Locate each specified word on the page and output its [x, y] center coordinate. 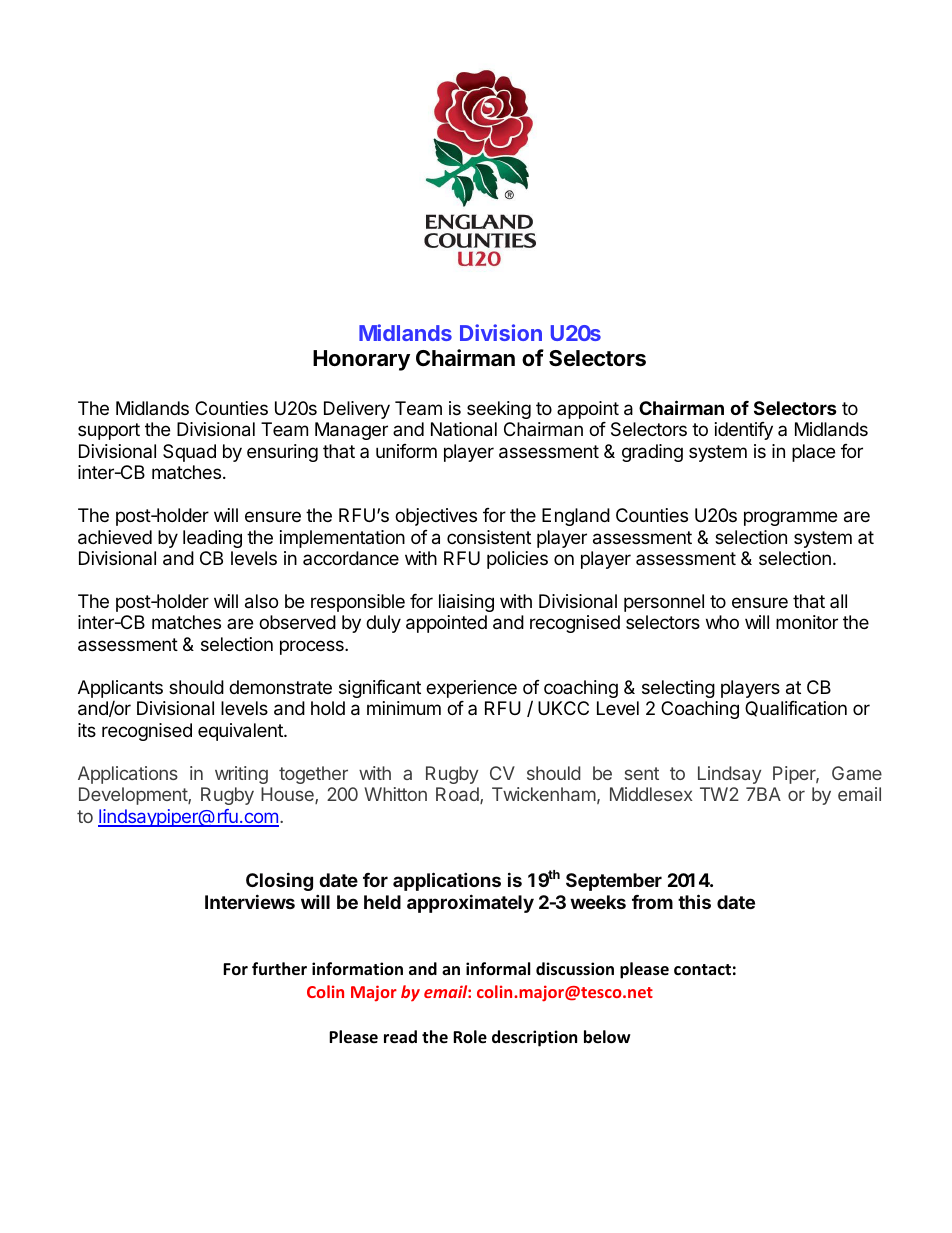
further [279, 969]
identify [744, 431]
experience [471, 689]
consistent [489, 537]
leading [212, 539]
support [109, 431]
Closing [279, 881]
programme [790, 518]
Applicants [120, 689]
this [694, 901]
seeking [499, 410]
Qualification [796, 709]
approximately [470, 903]
